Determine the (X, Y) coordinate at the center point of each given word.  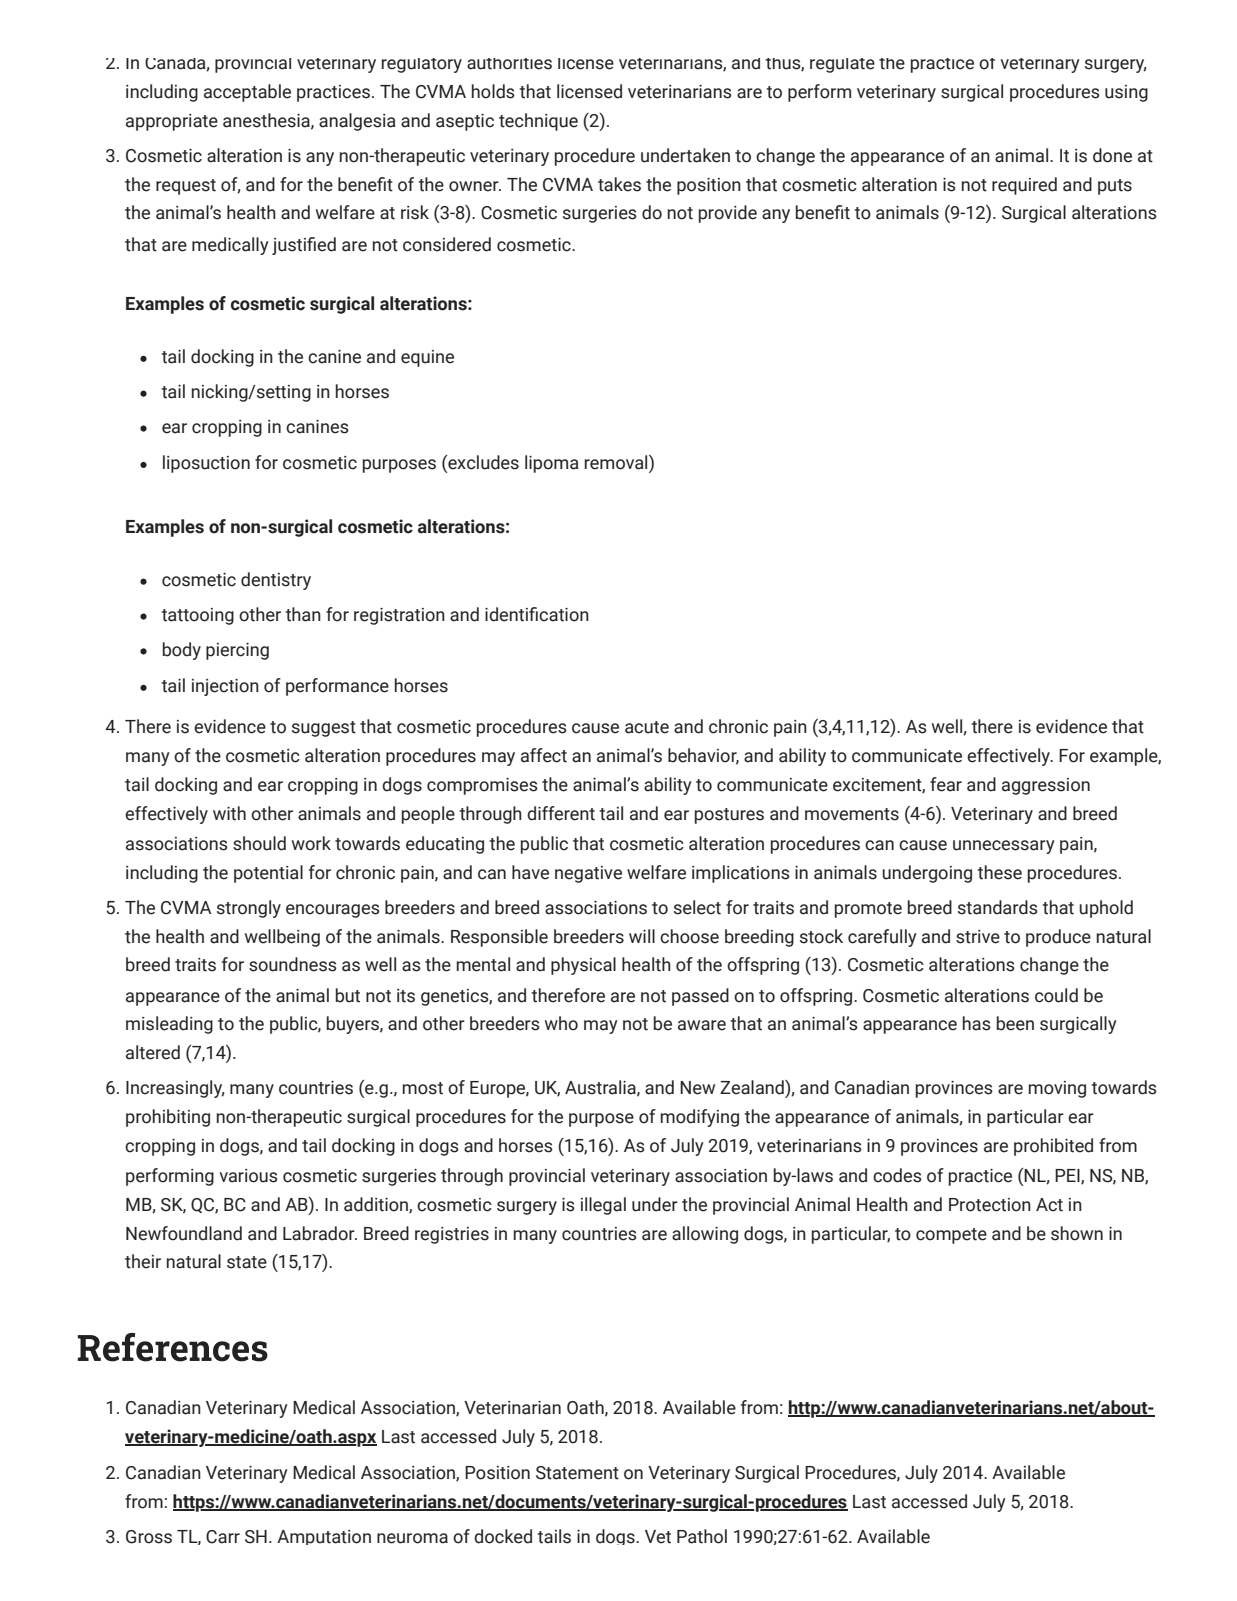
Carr (223, 1537)
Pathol (702, 1536)
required (1024, 186)
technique (538, 122)
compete (951, 1236)
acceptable (247, 93)
